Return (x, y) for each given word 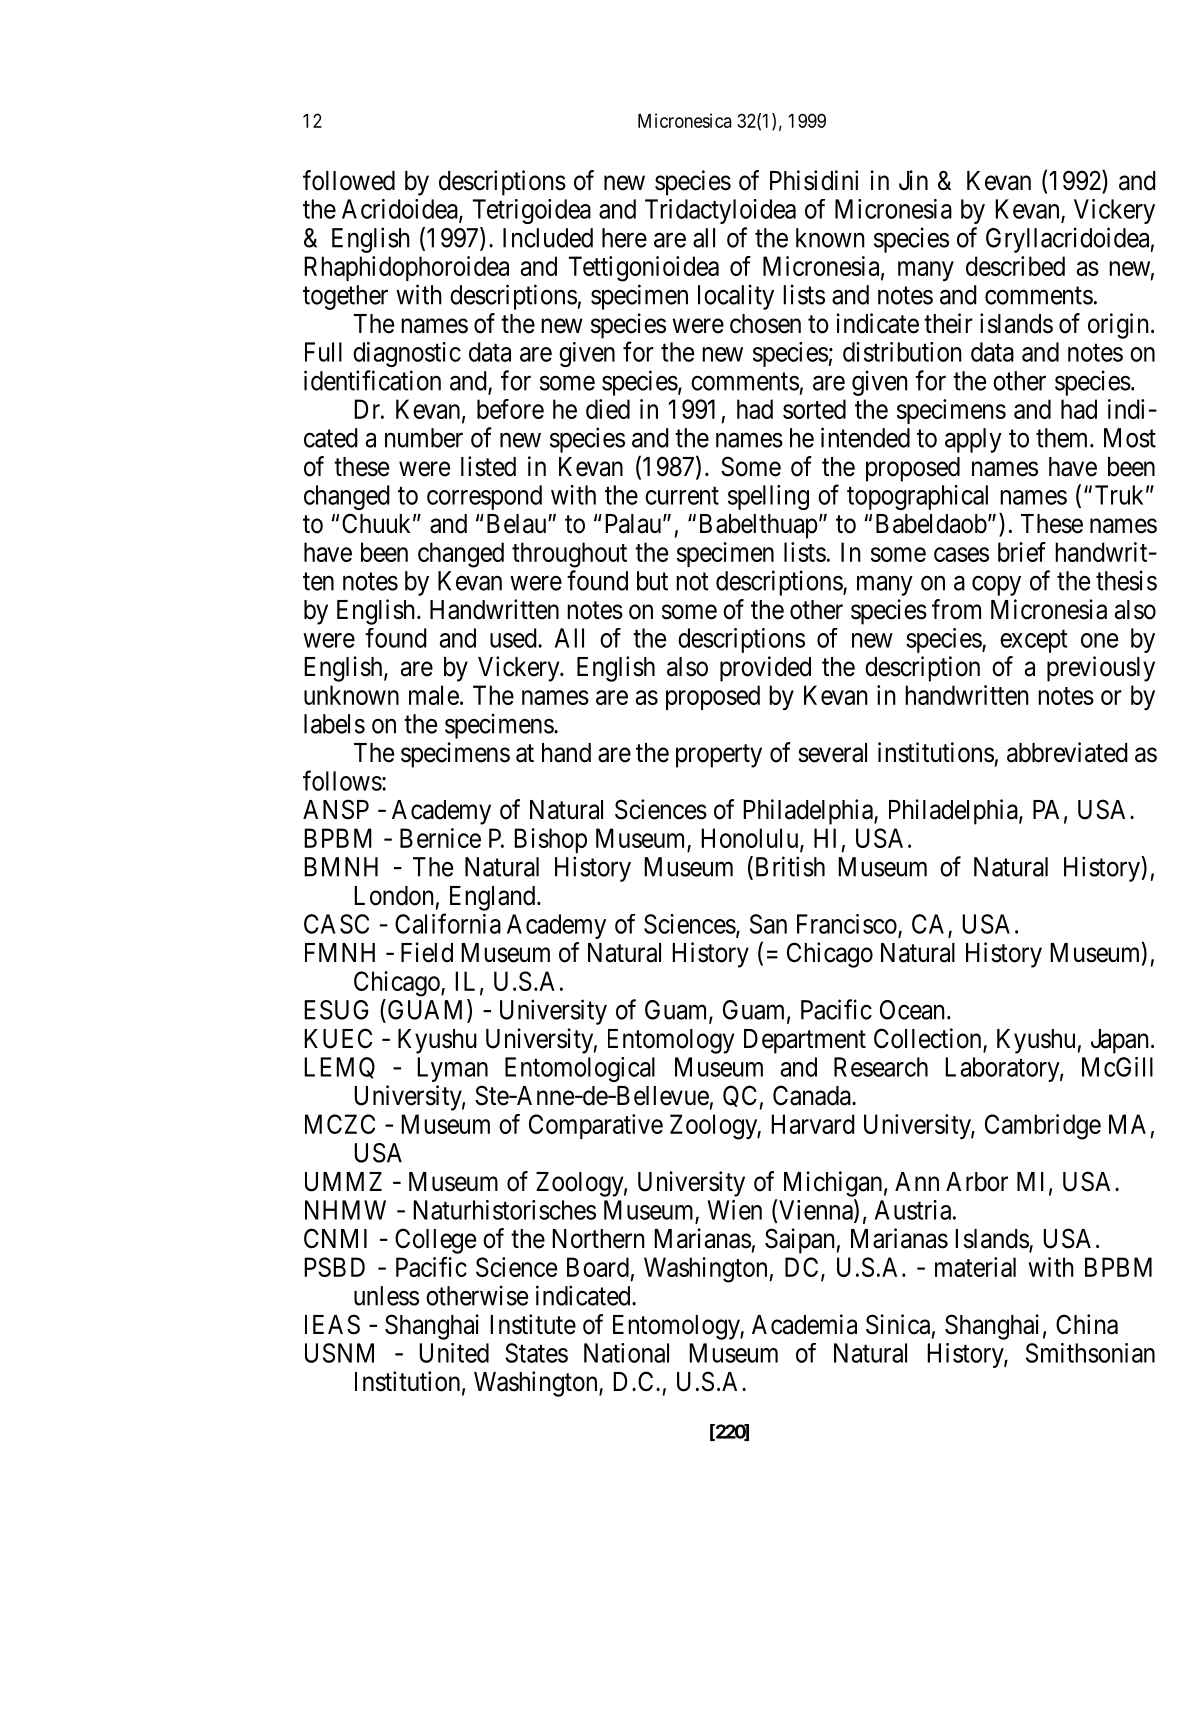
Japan (1120, 1041)
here (624, 238)
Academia (804, 1324)
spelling (768, 497)
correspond (484, 497)
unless (386, 1296)
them (1063, 438)
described (1015, 266)
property (719, 756)
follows (342, 780)
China (1087, 1324)
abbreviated (1067, 752)
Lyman (452, 1069)
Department (805, 1041)
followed (349, 180)
